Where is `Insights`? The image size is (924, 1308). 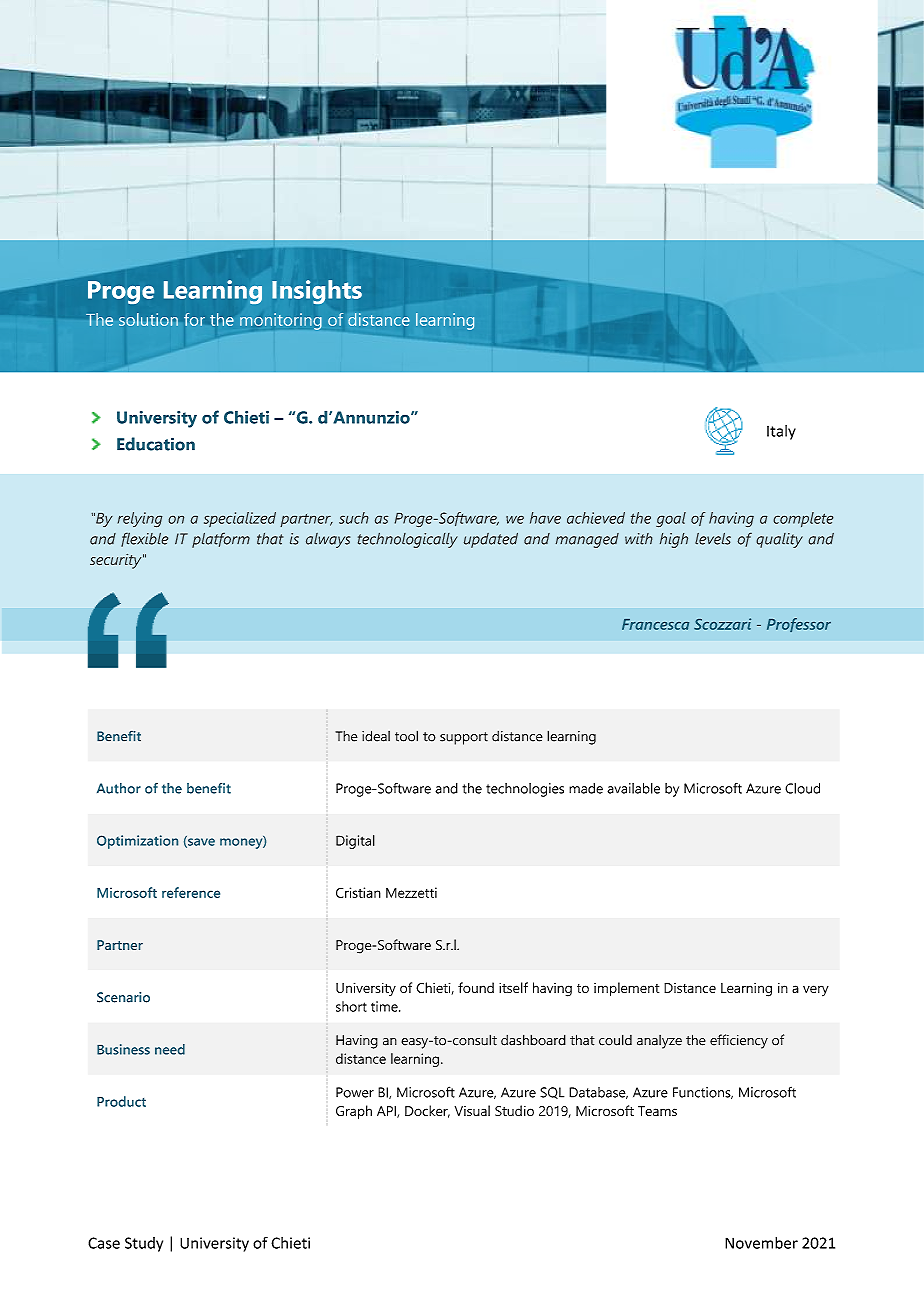 Insights is located at coordinates (317, 292).
